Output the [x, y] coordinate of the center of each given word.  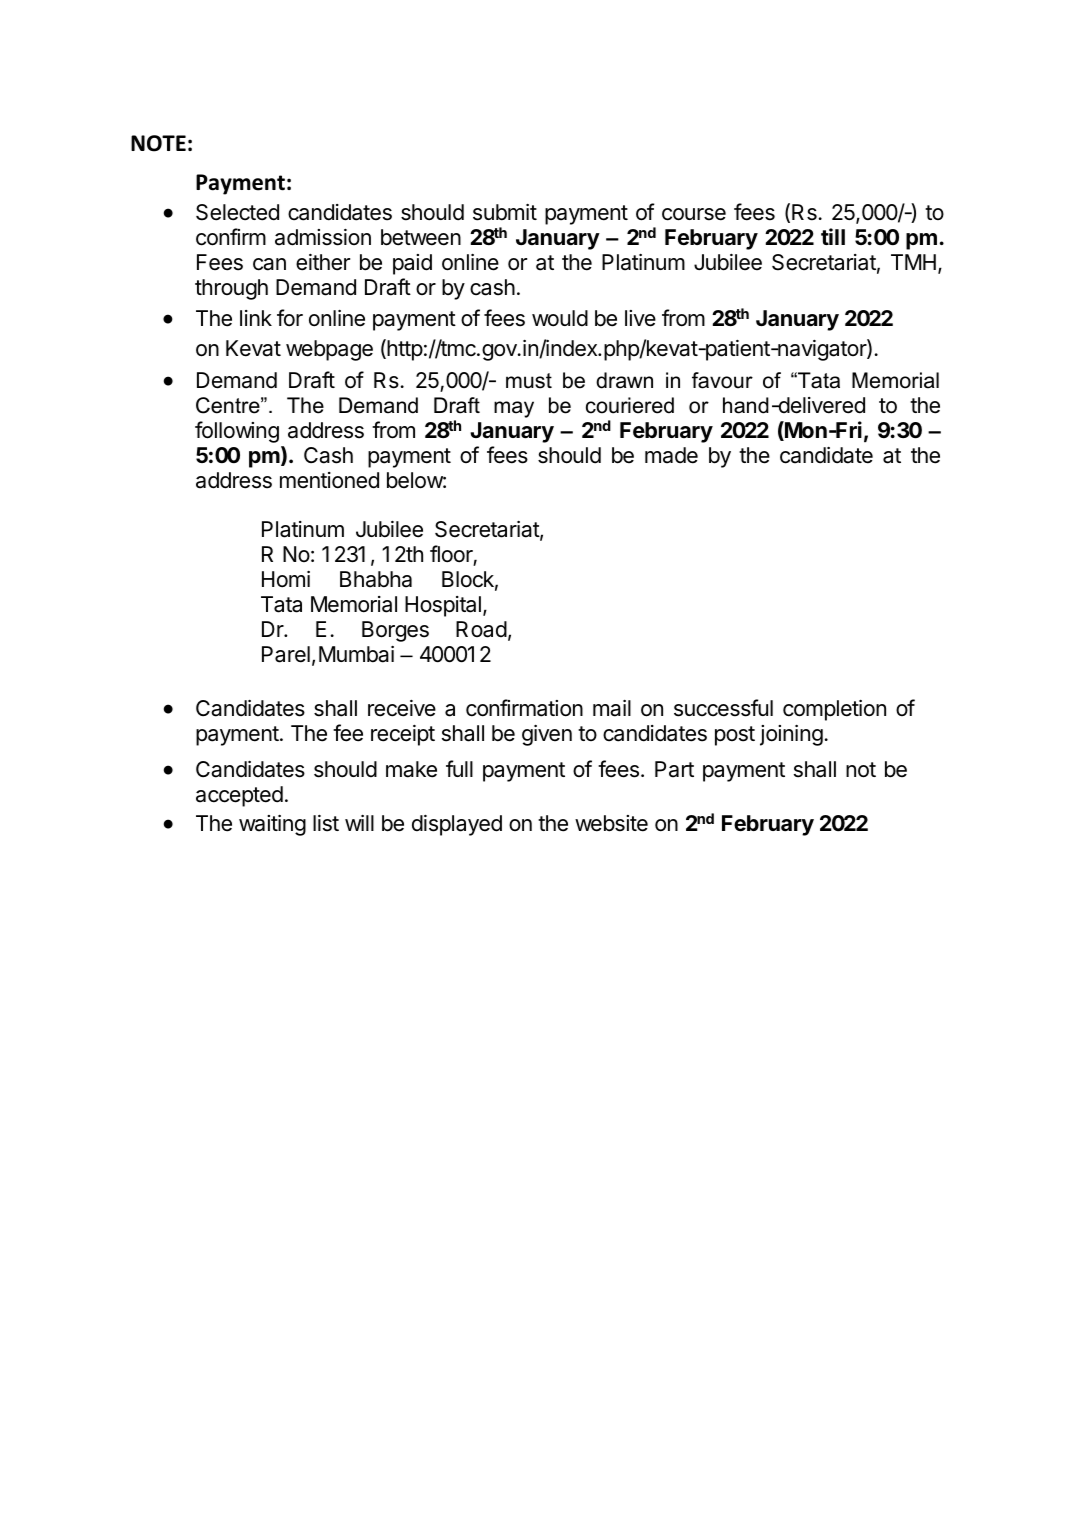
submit [505, 212]
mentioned [329, 480]
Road [481, 629]
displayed [457, 825]
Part [674, 769]
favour [722, 380]
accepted [239, 796]
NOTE [158, 143]
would [560, 318]
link [256, 318]
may [514, 409]
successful [723, 708]
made [671, 455]
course [694, 214]
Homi [286, 579]
